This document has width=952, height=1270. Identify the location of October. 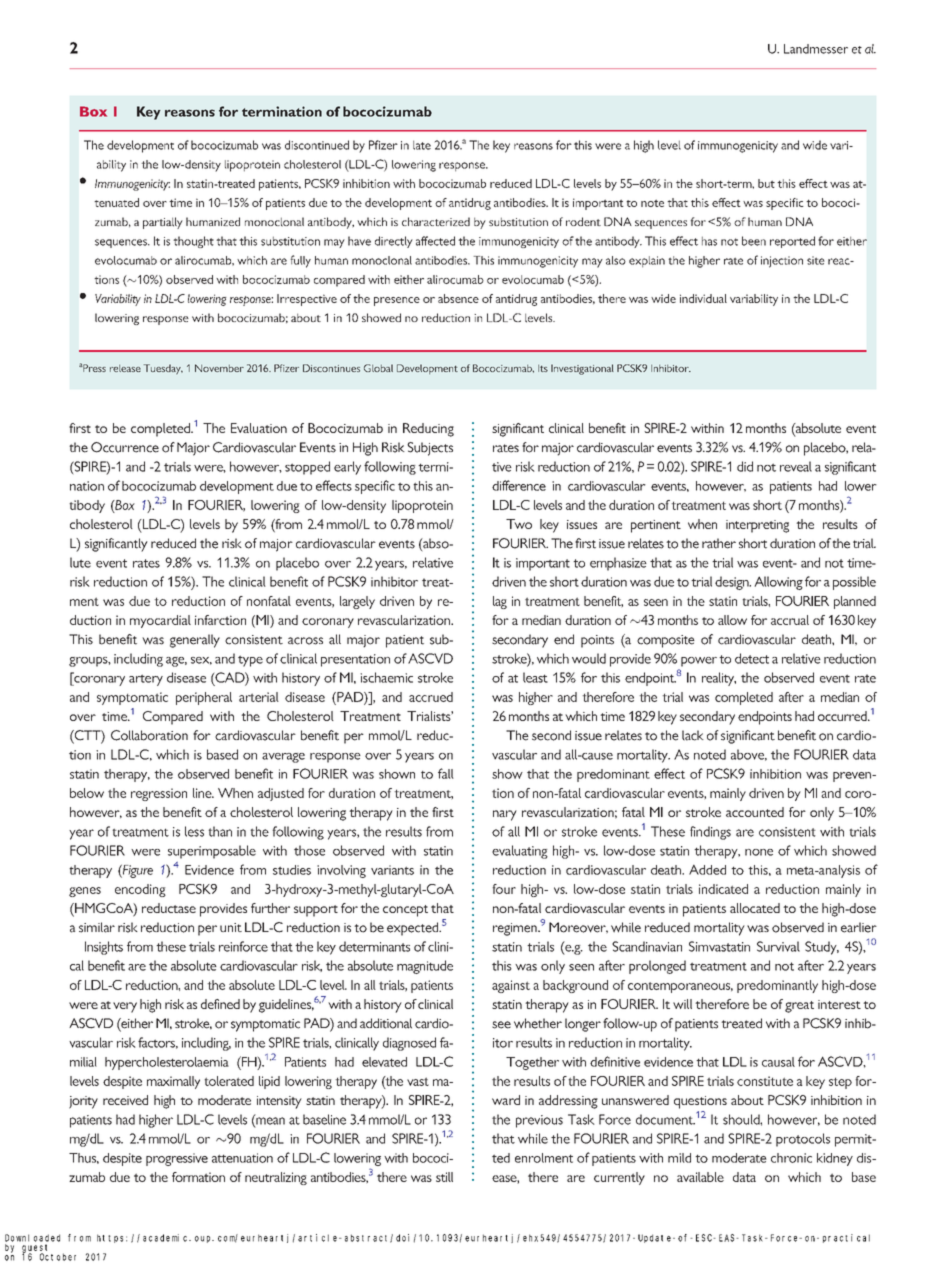
(58, 1257).
